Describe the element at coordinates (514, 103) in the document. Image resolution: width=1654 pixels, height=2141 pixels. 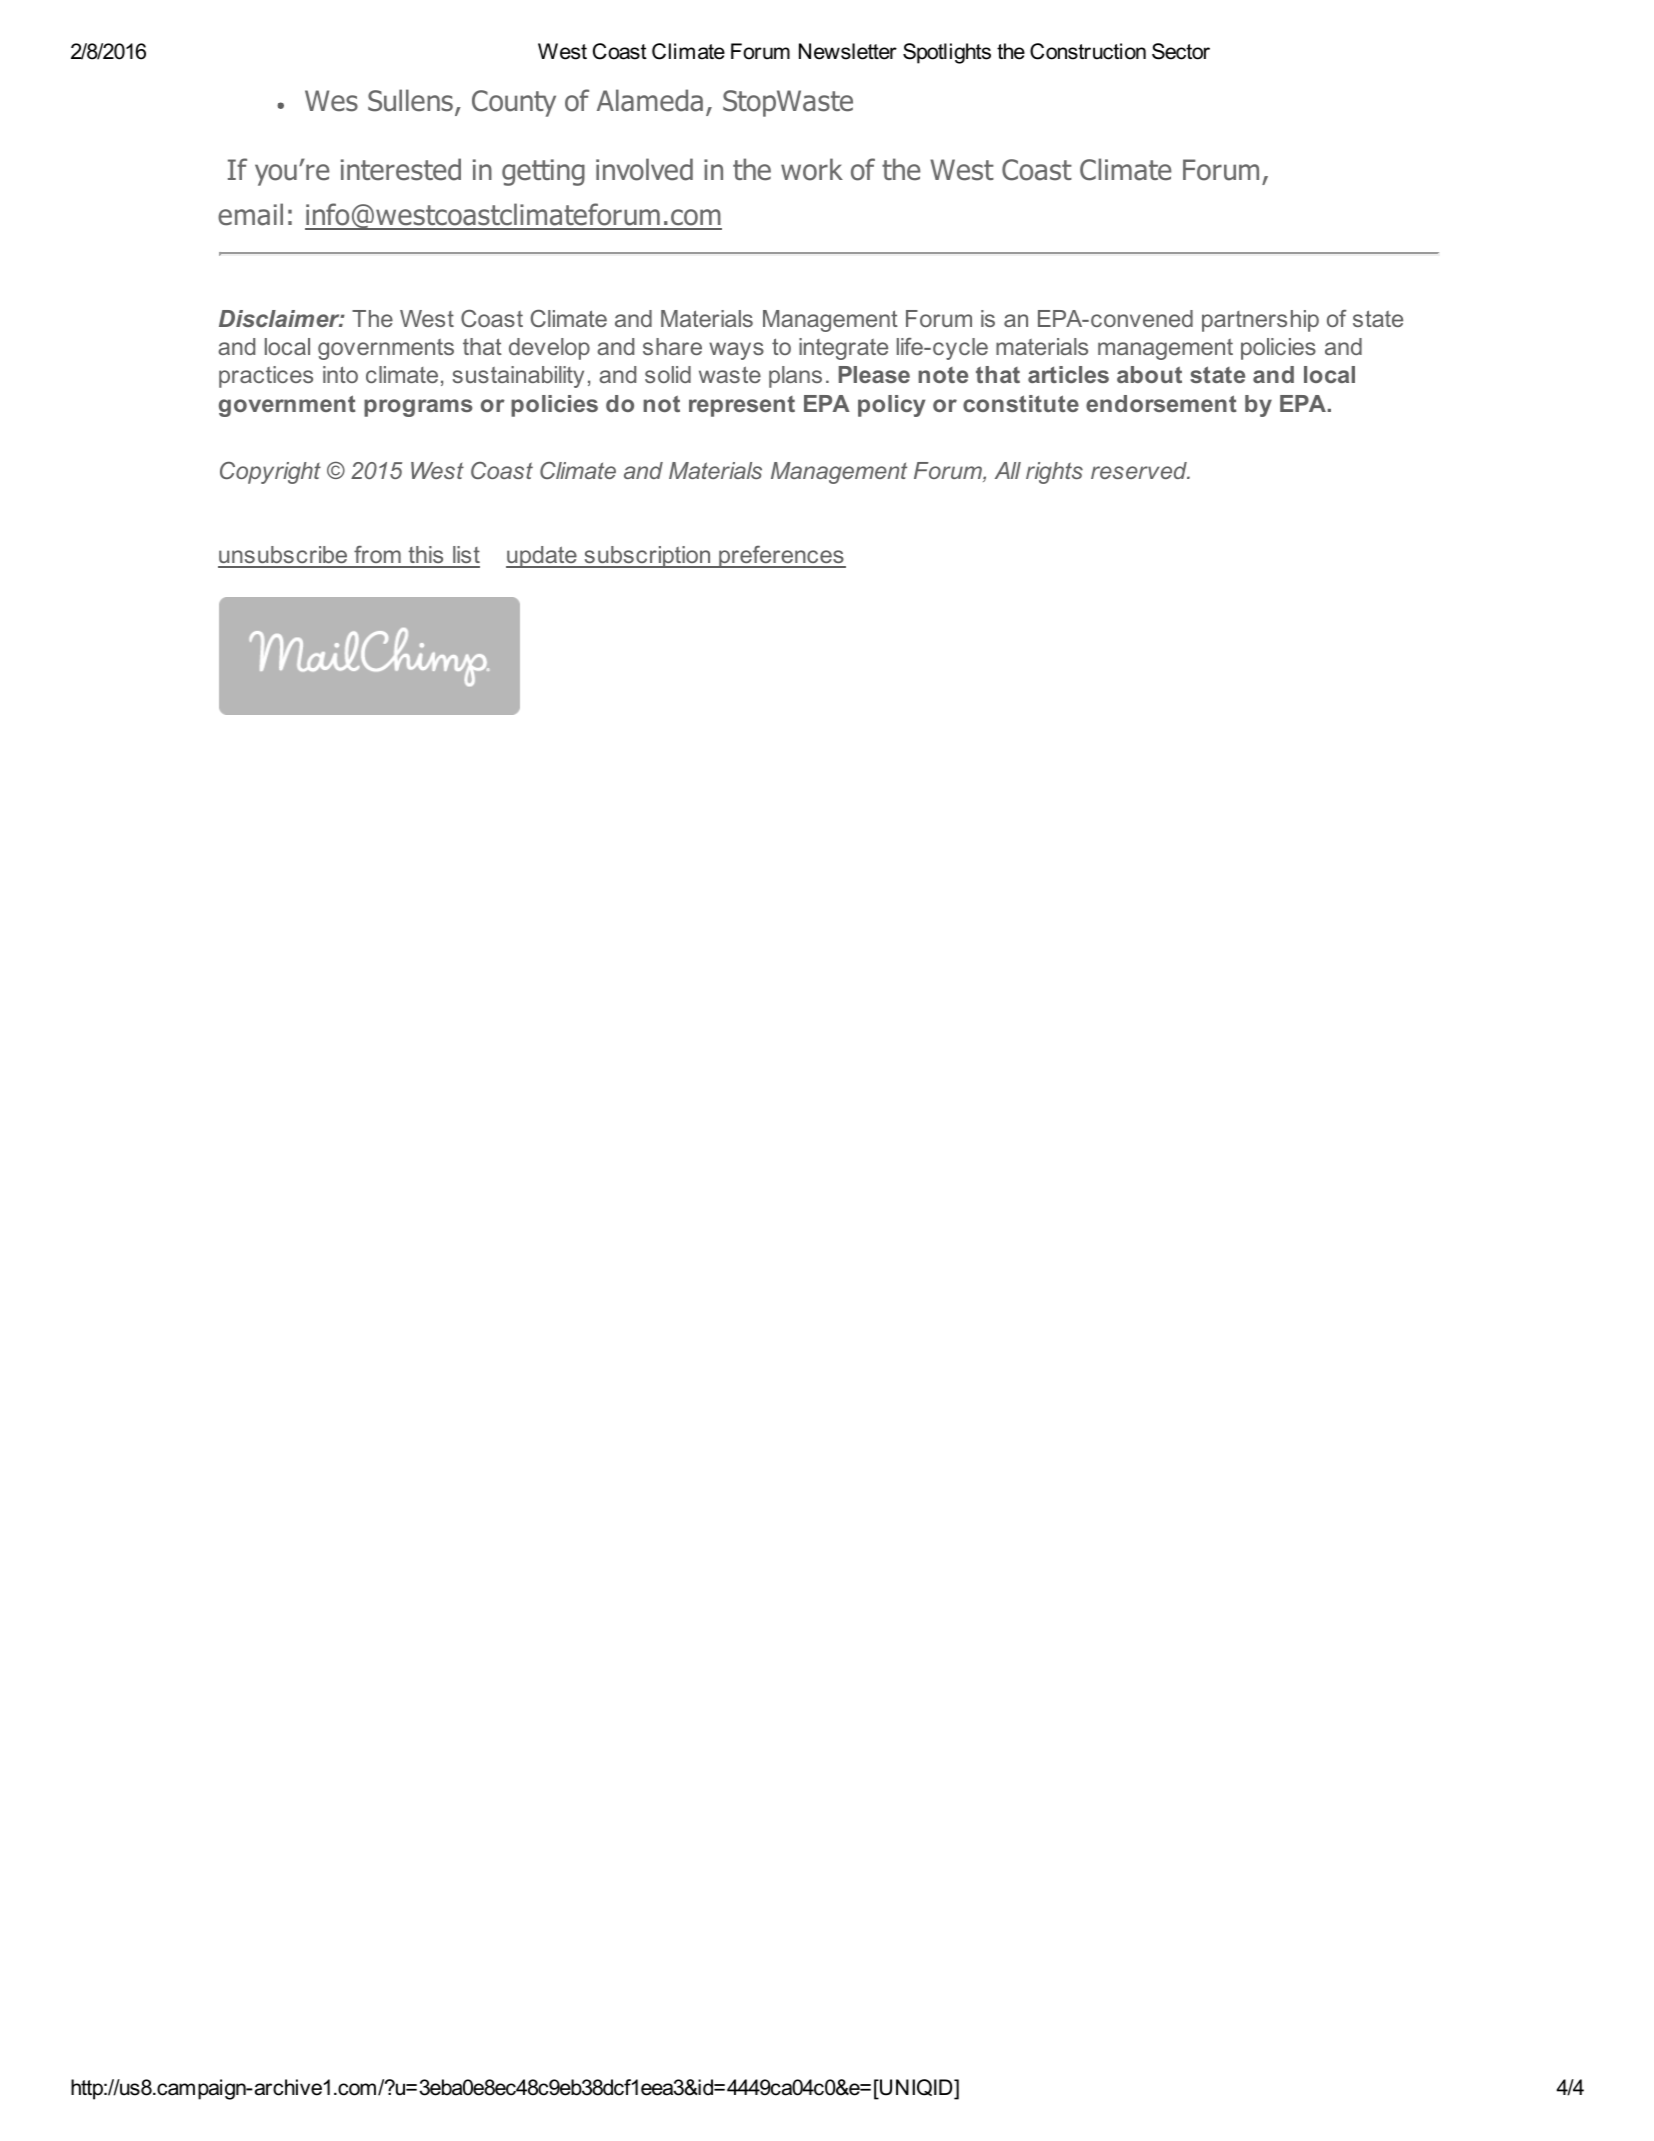
I see `County` at that location.
